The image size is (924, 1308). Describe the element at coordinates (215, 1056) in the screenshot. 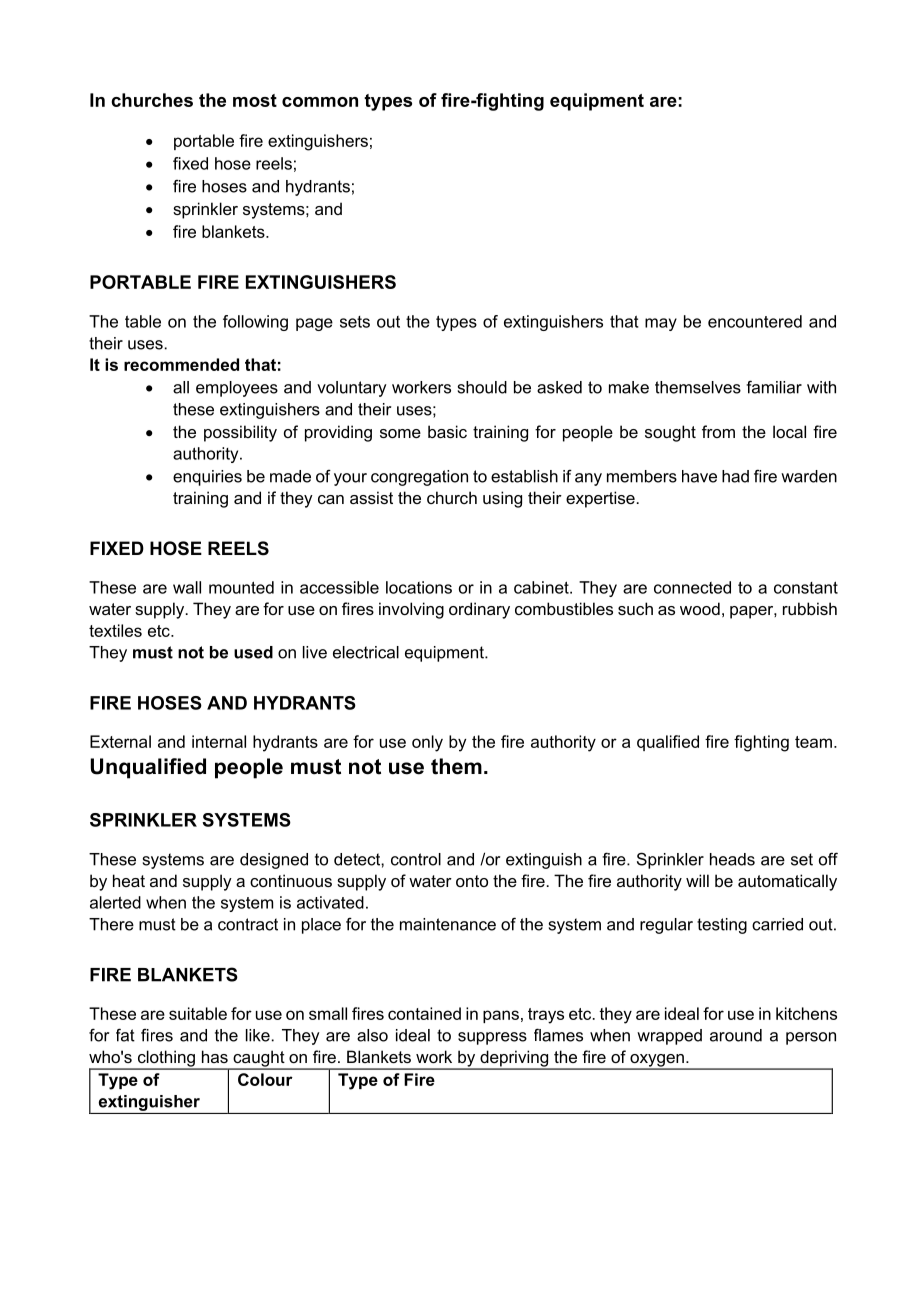

I see `has` at that location.
